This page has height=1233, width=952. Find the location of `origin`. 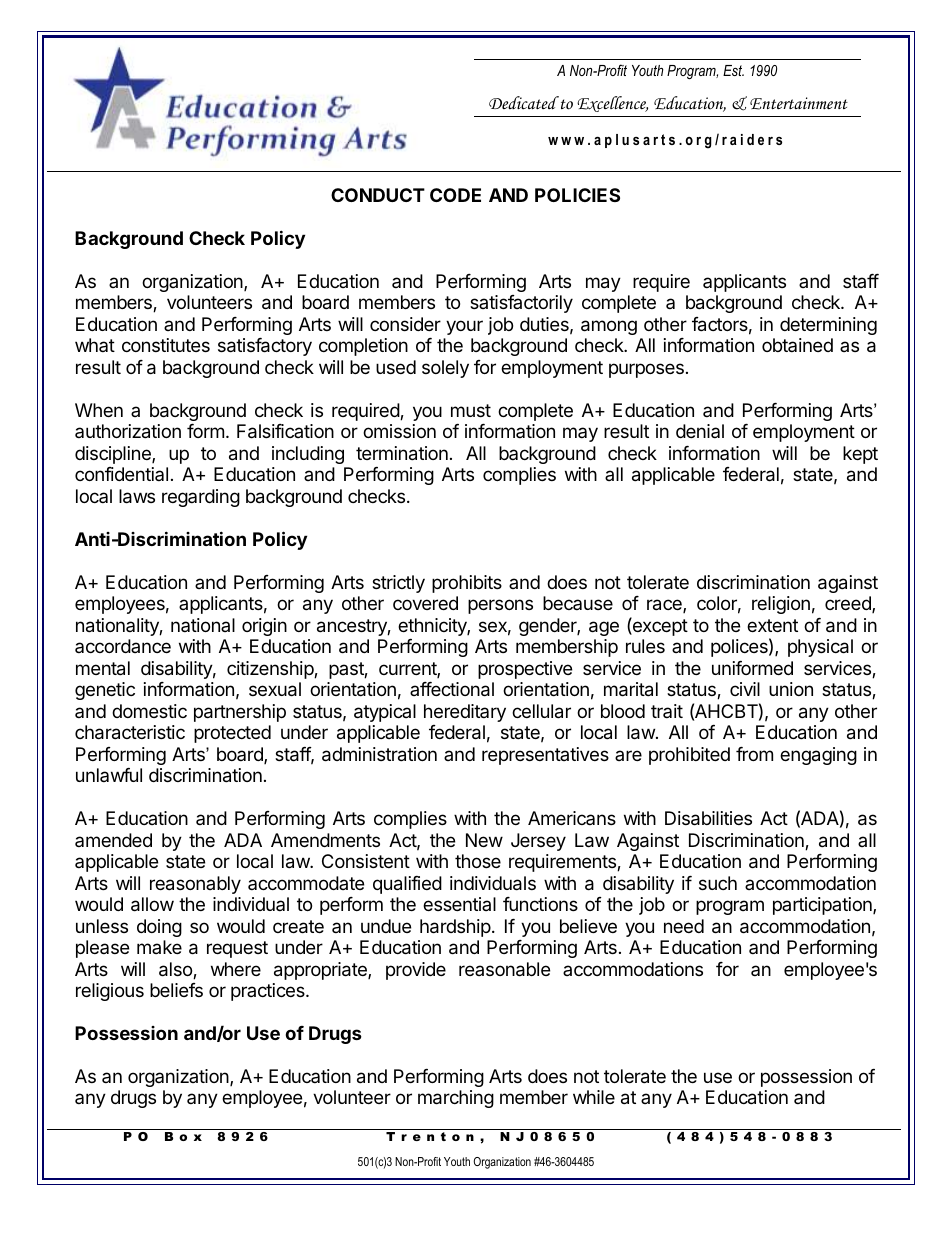

origin is located at coordinates (264, 627).
